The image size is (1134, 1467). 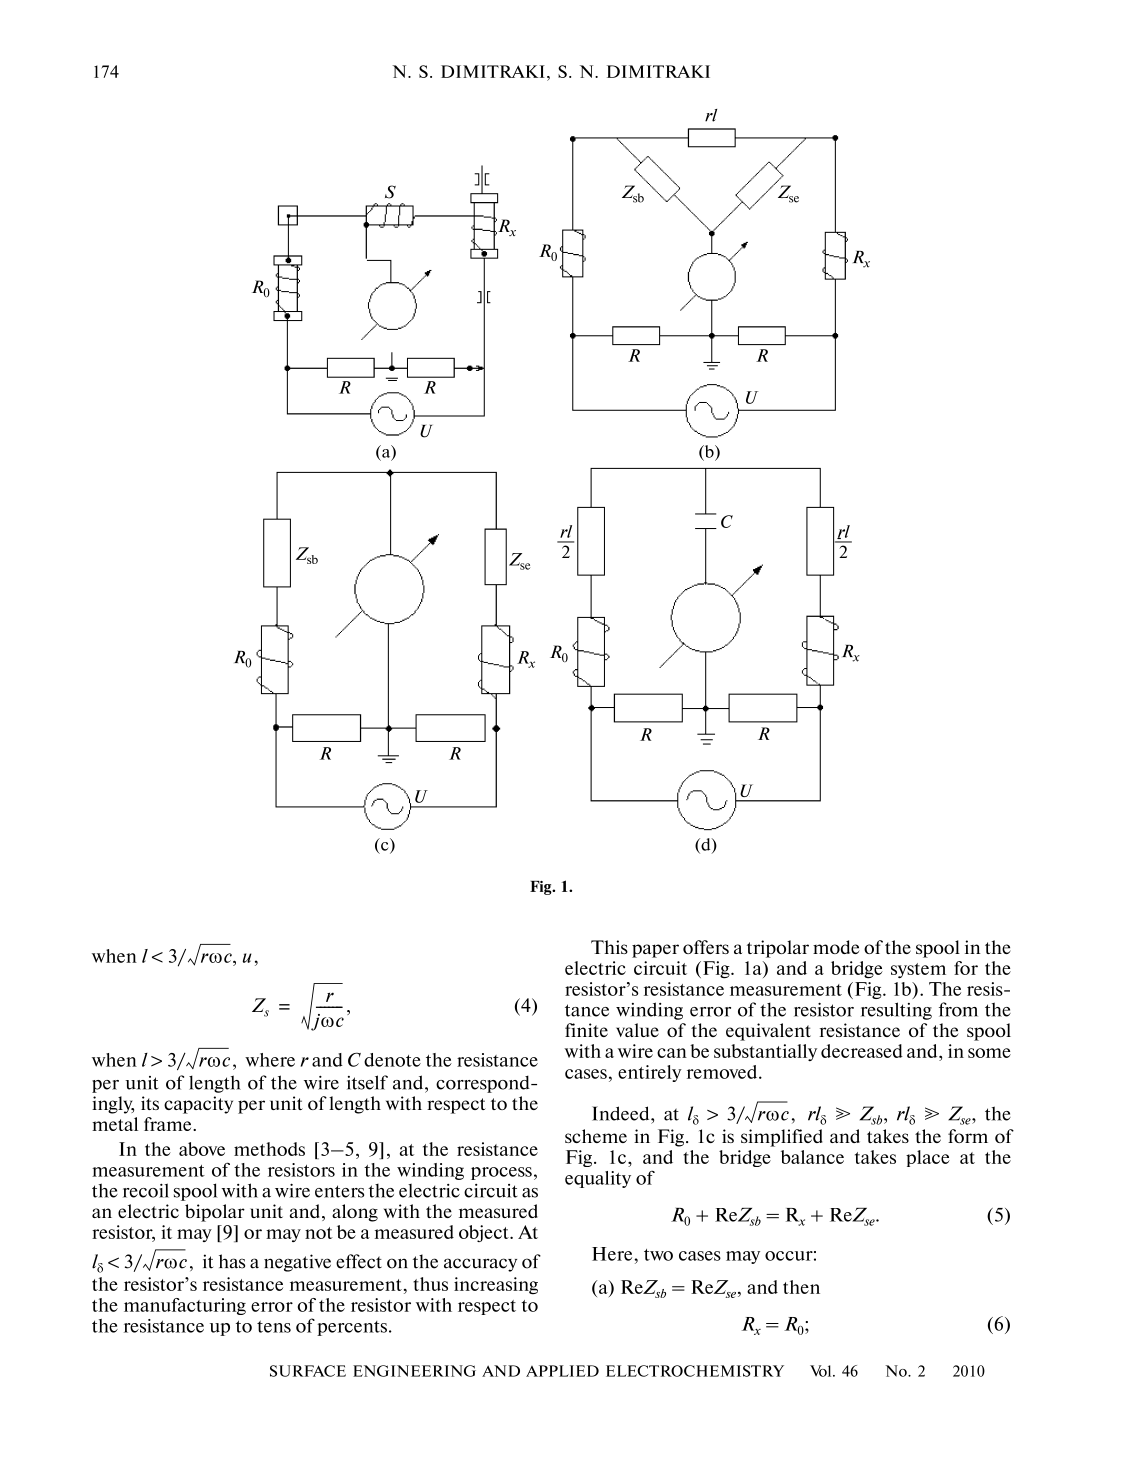 What do you see at coordinates (655, 951) in the screenshot?
I see `paper` at bounding box center [655, 951].
